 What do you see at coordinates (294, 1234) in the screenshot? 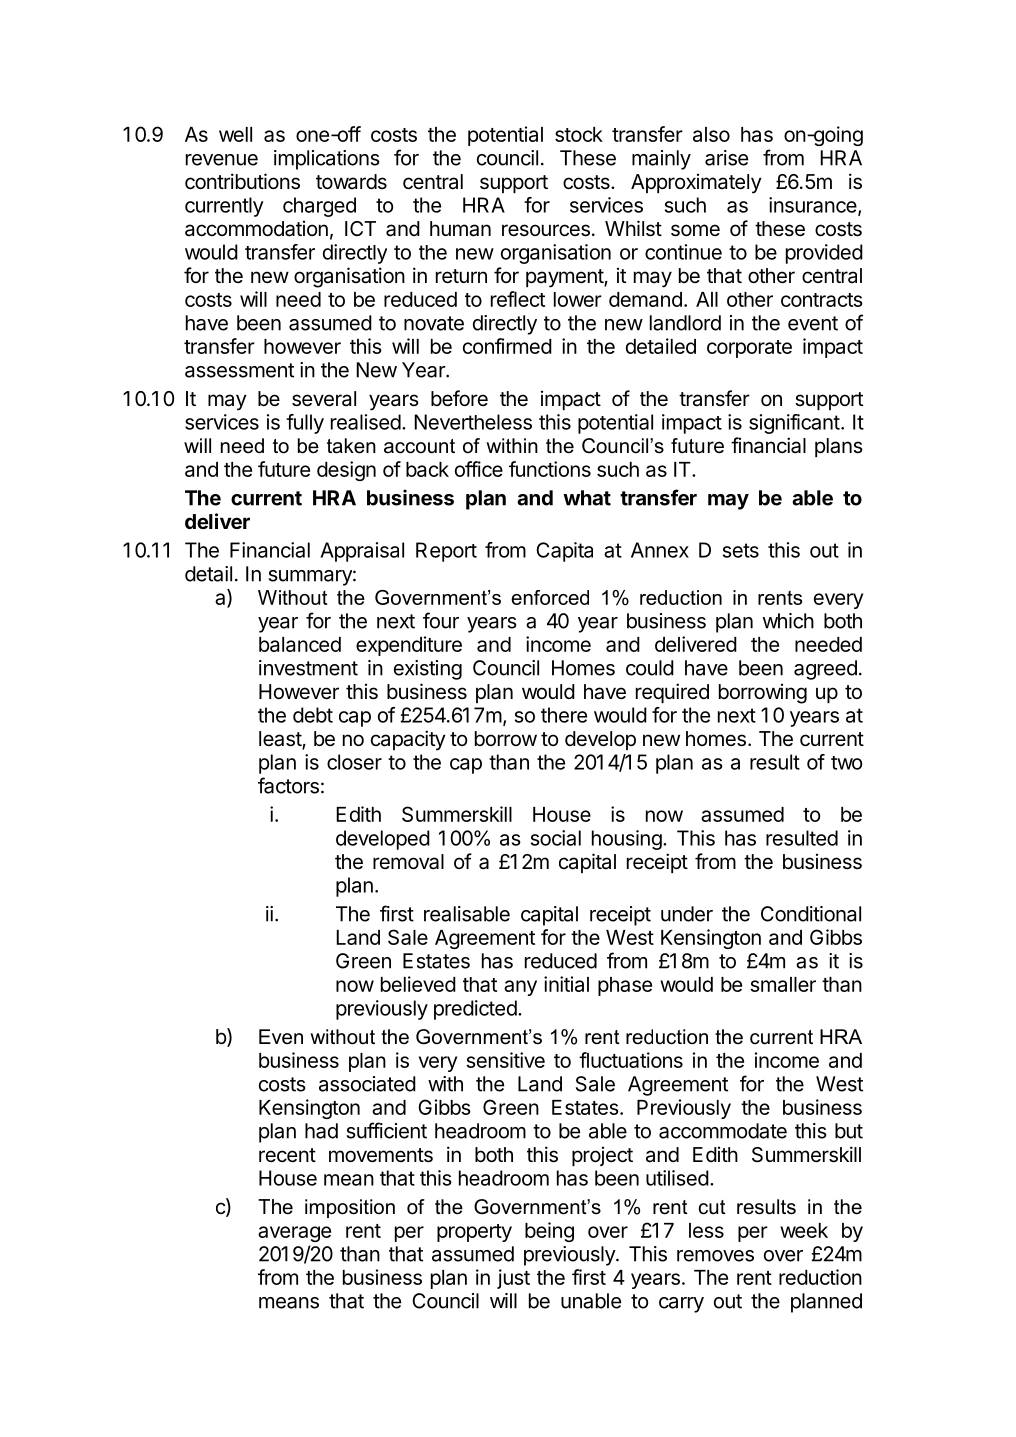
I see `average` at bounding box center [294, 1234].
